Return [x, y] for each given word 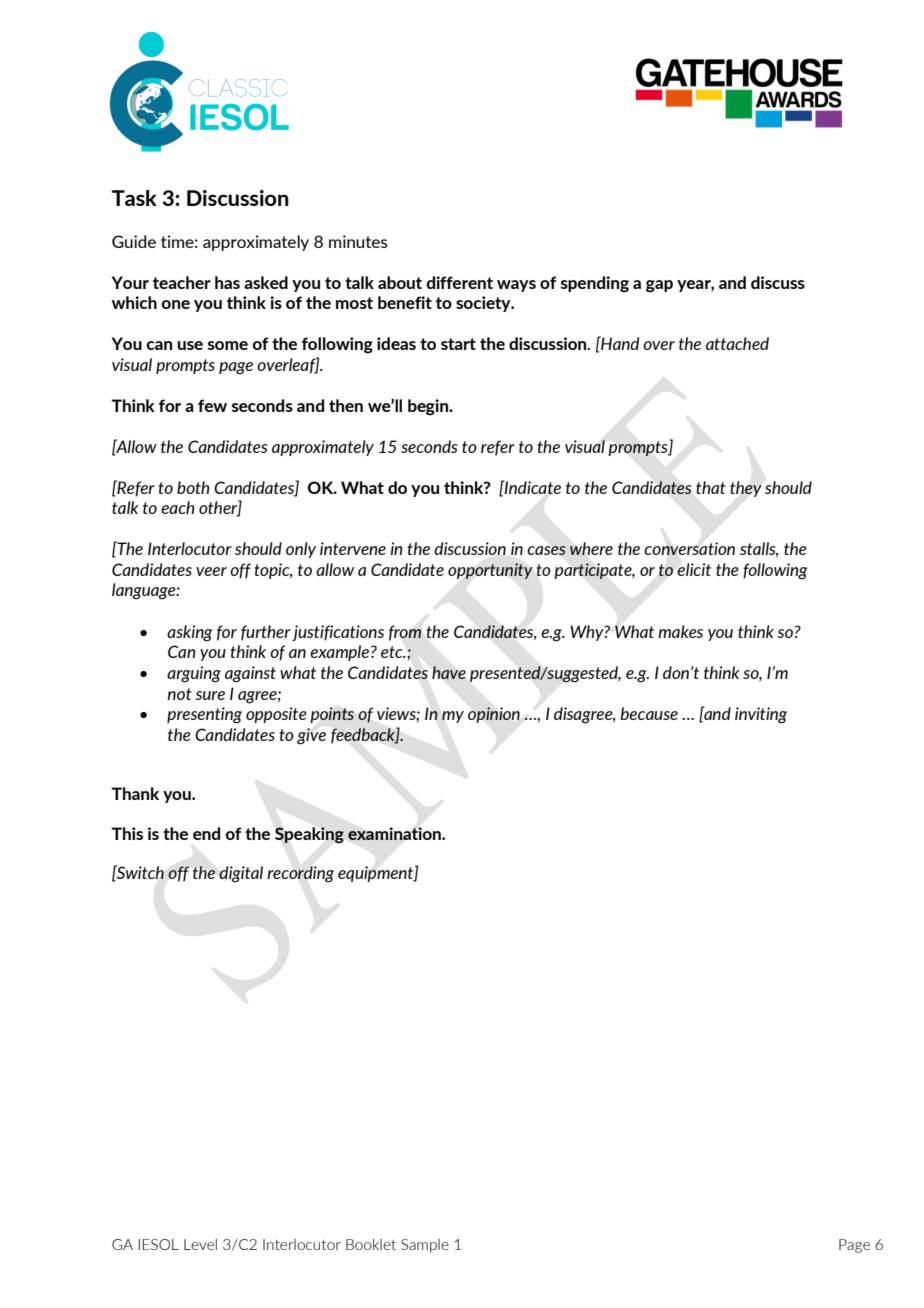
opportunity [490, 571]
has [227, 282]
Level [200, 1244]
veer [211, 571]
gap [659, 286]
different [460, 282]
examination [395, 833]
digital [241, 874]
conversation [689, 548]
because [649, 713]
